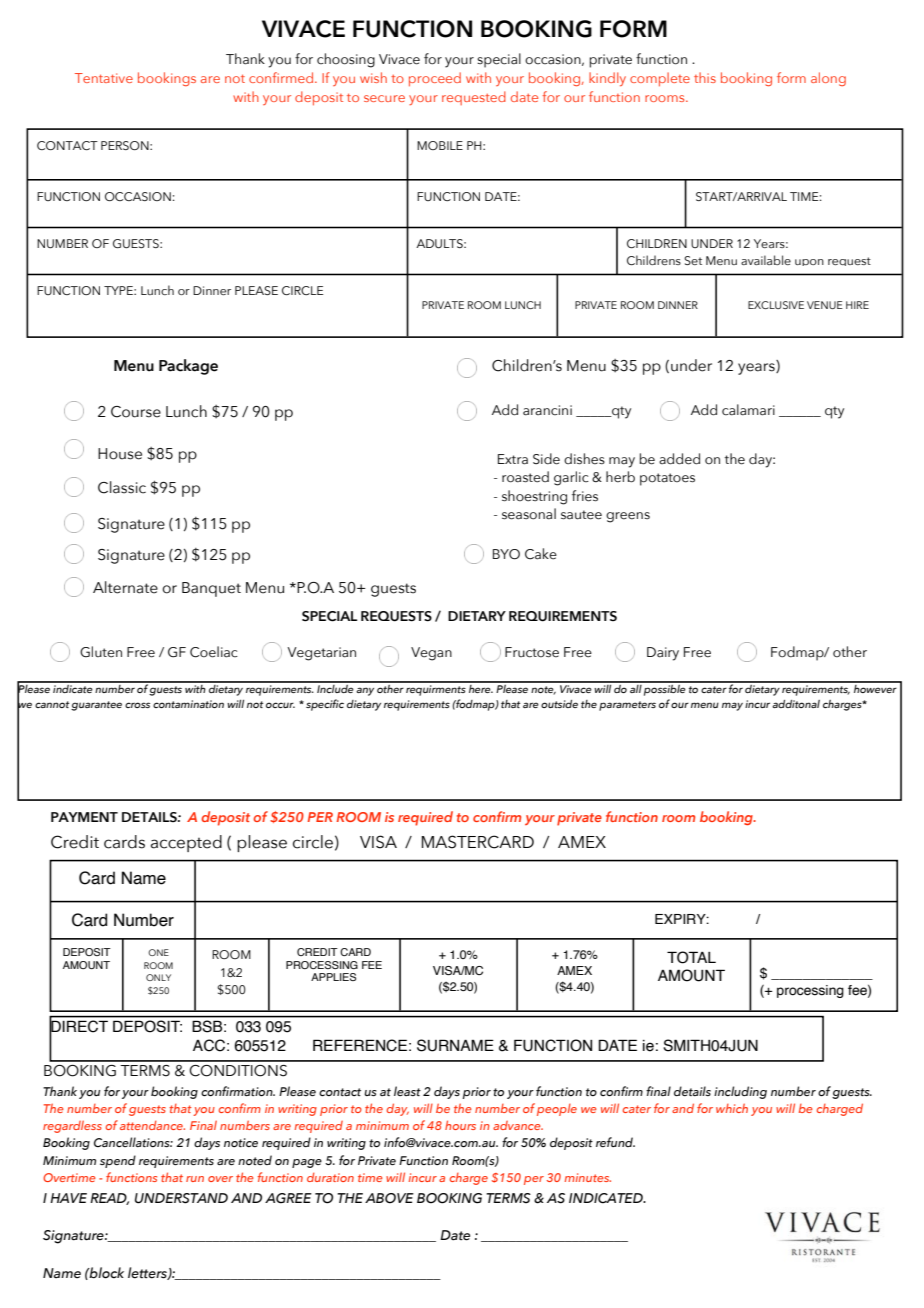 This document has height=1308, width=924. Describe the element at coordinates (188, 367) in the document. I see `Package` at that location.
